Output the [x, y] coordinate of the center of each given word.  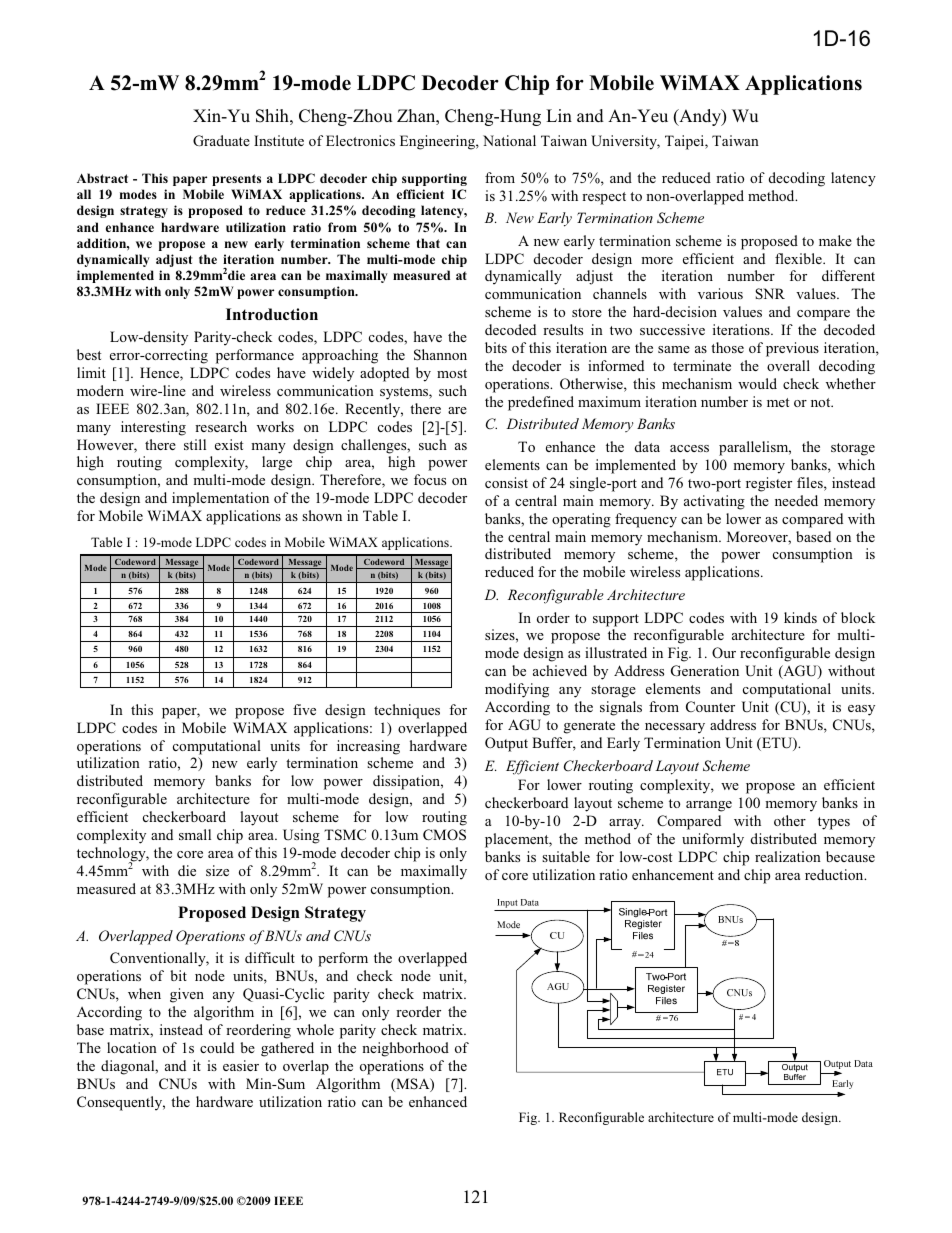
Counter [710, 706]
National [509, 140]
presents [236, 180]
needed [796, 500]
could [217, 1047]
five [304, 709]
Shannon [440, 355]
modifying [517, 690]
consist [506, 482]
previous [792, 349]
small [195, 834]
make [835, 240]
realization [788, 856]
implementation [220, 499]
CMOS [444, 835]
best [89, 354]
